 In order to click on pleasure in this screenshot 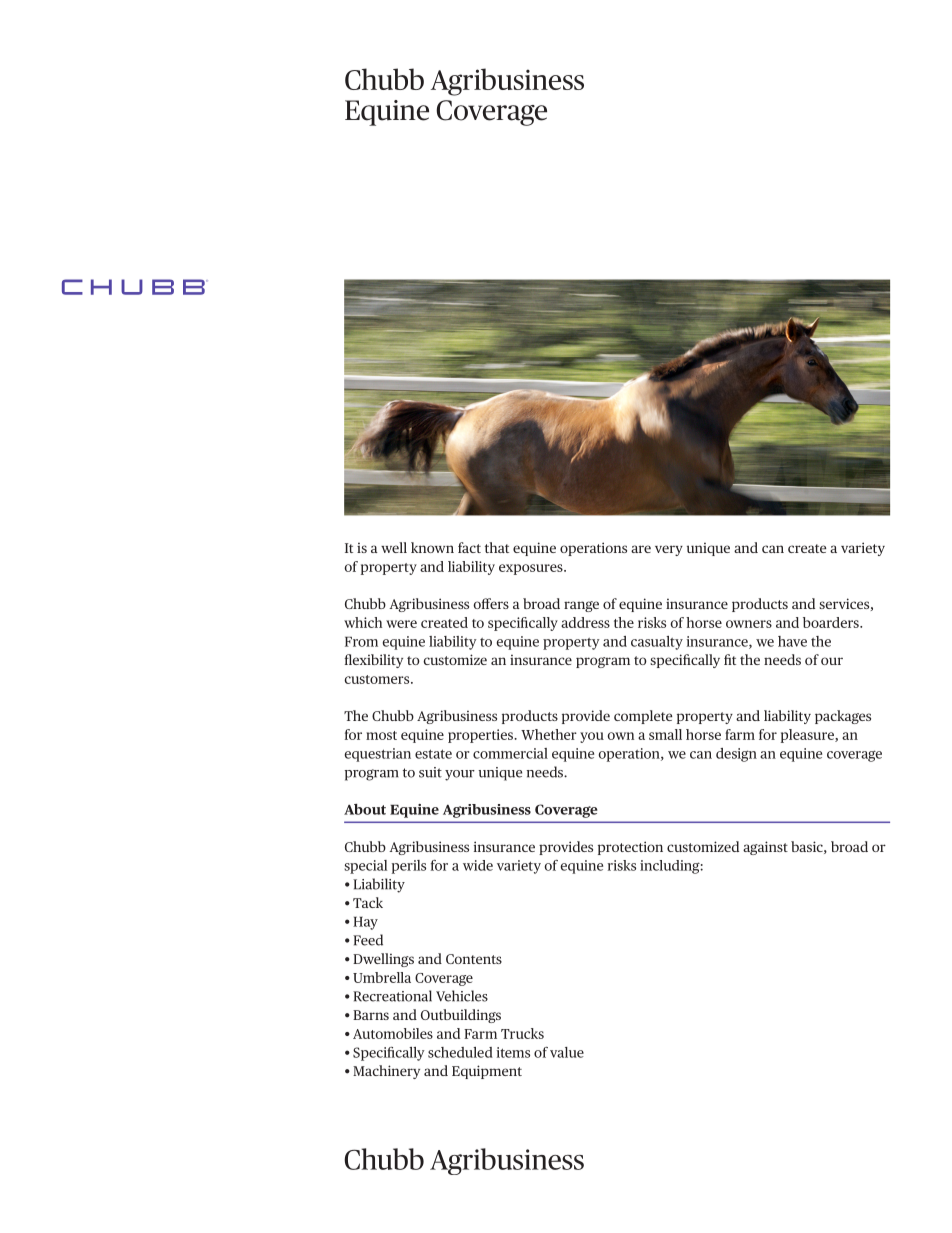, I will do `click(808, 736)`.
